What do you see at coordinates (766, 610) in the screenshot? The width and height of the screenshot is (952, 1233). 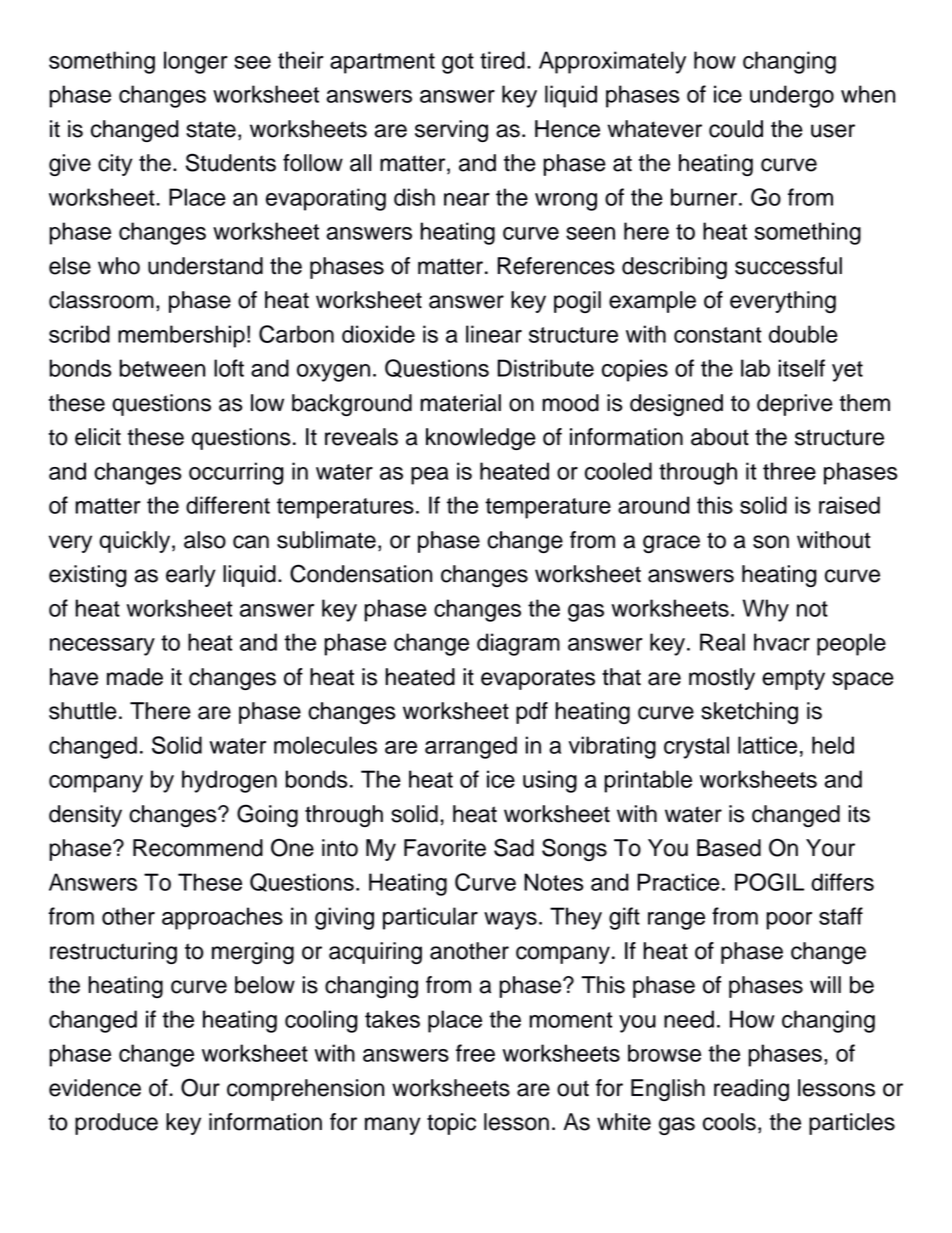 I see `Why` at bounding box center [766, 610].
